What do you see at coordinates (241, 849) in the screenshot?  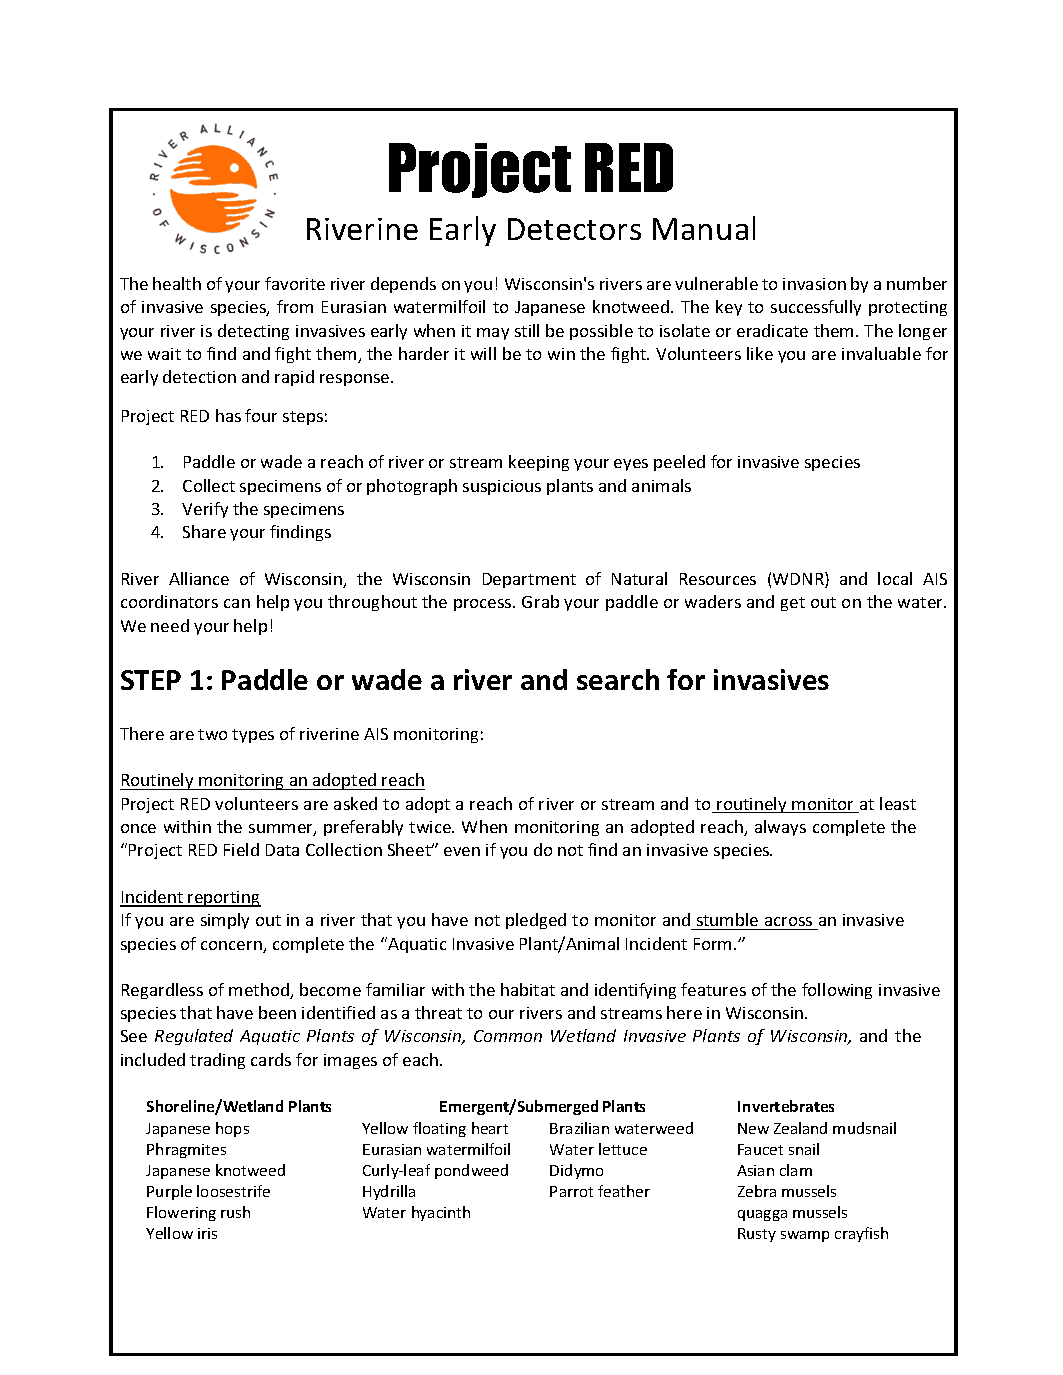 I see `Field` at bounding box center [241, 849].
